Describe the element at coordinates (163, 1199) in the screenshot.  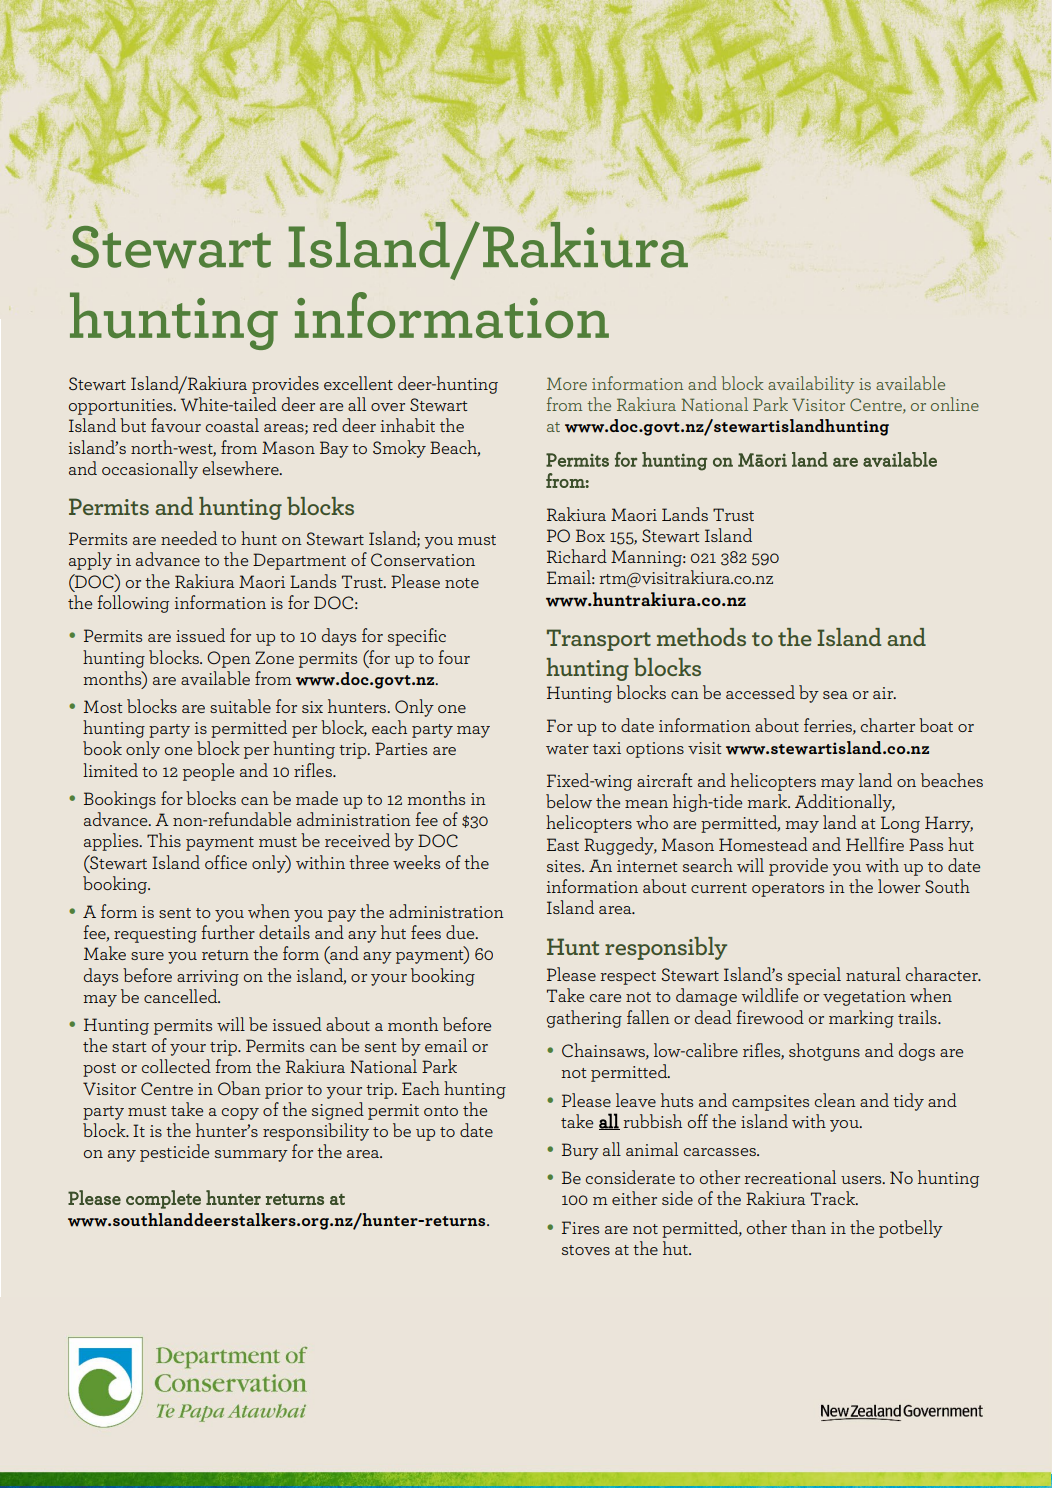
I see `complete` at that location.
